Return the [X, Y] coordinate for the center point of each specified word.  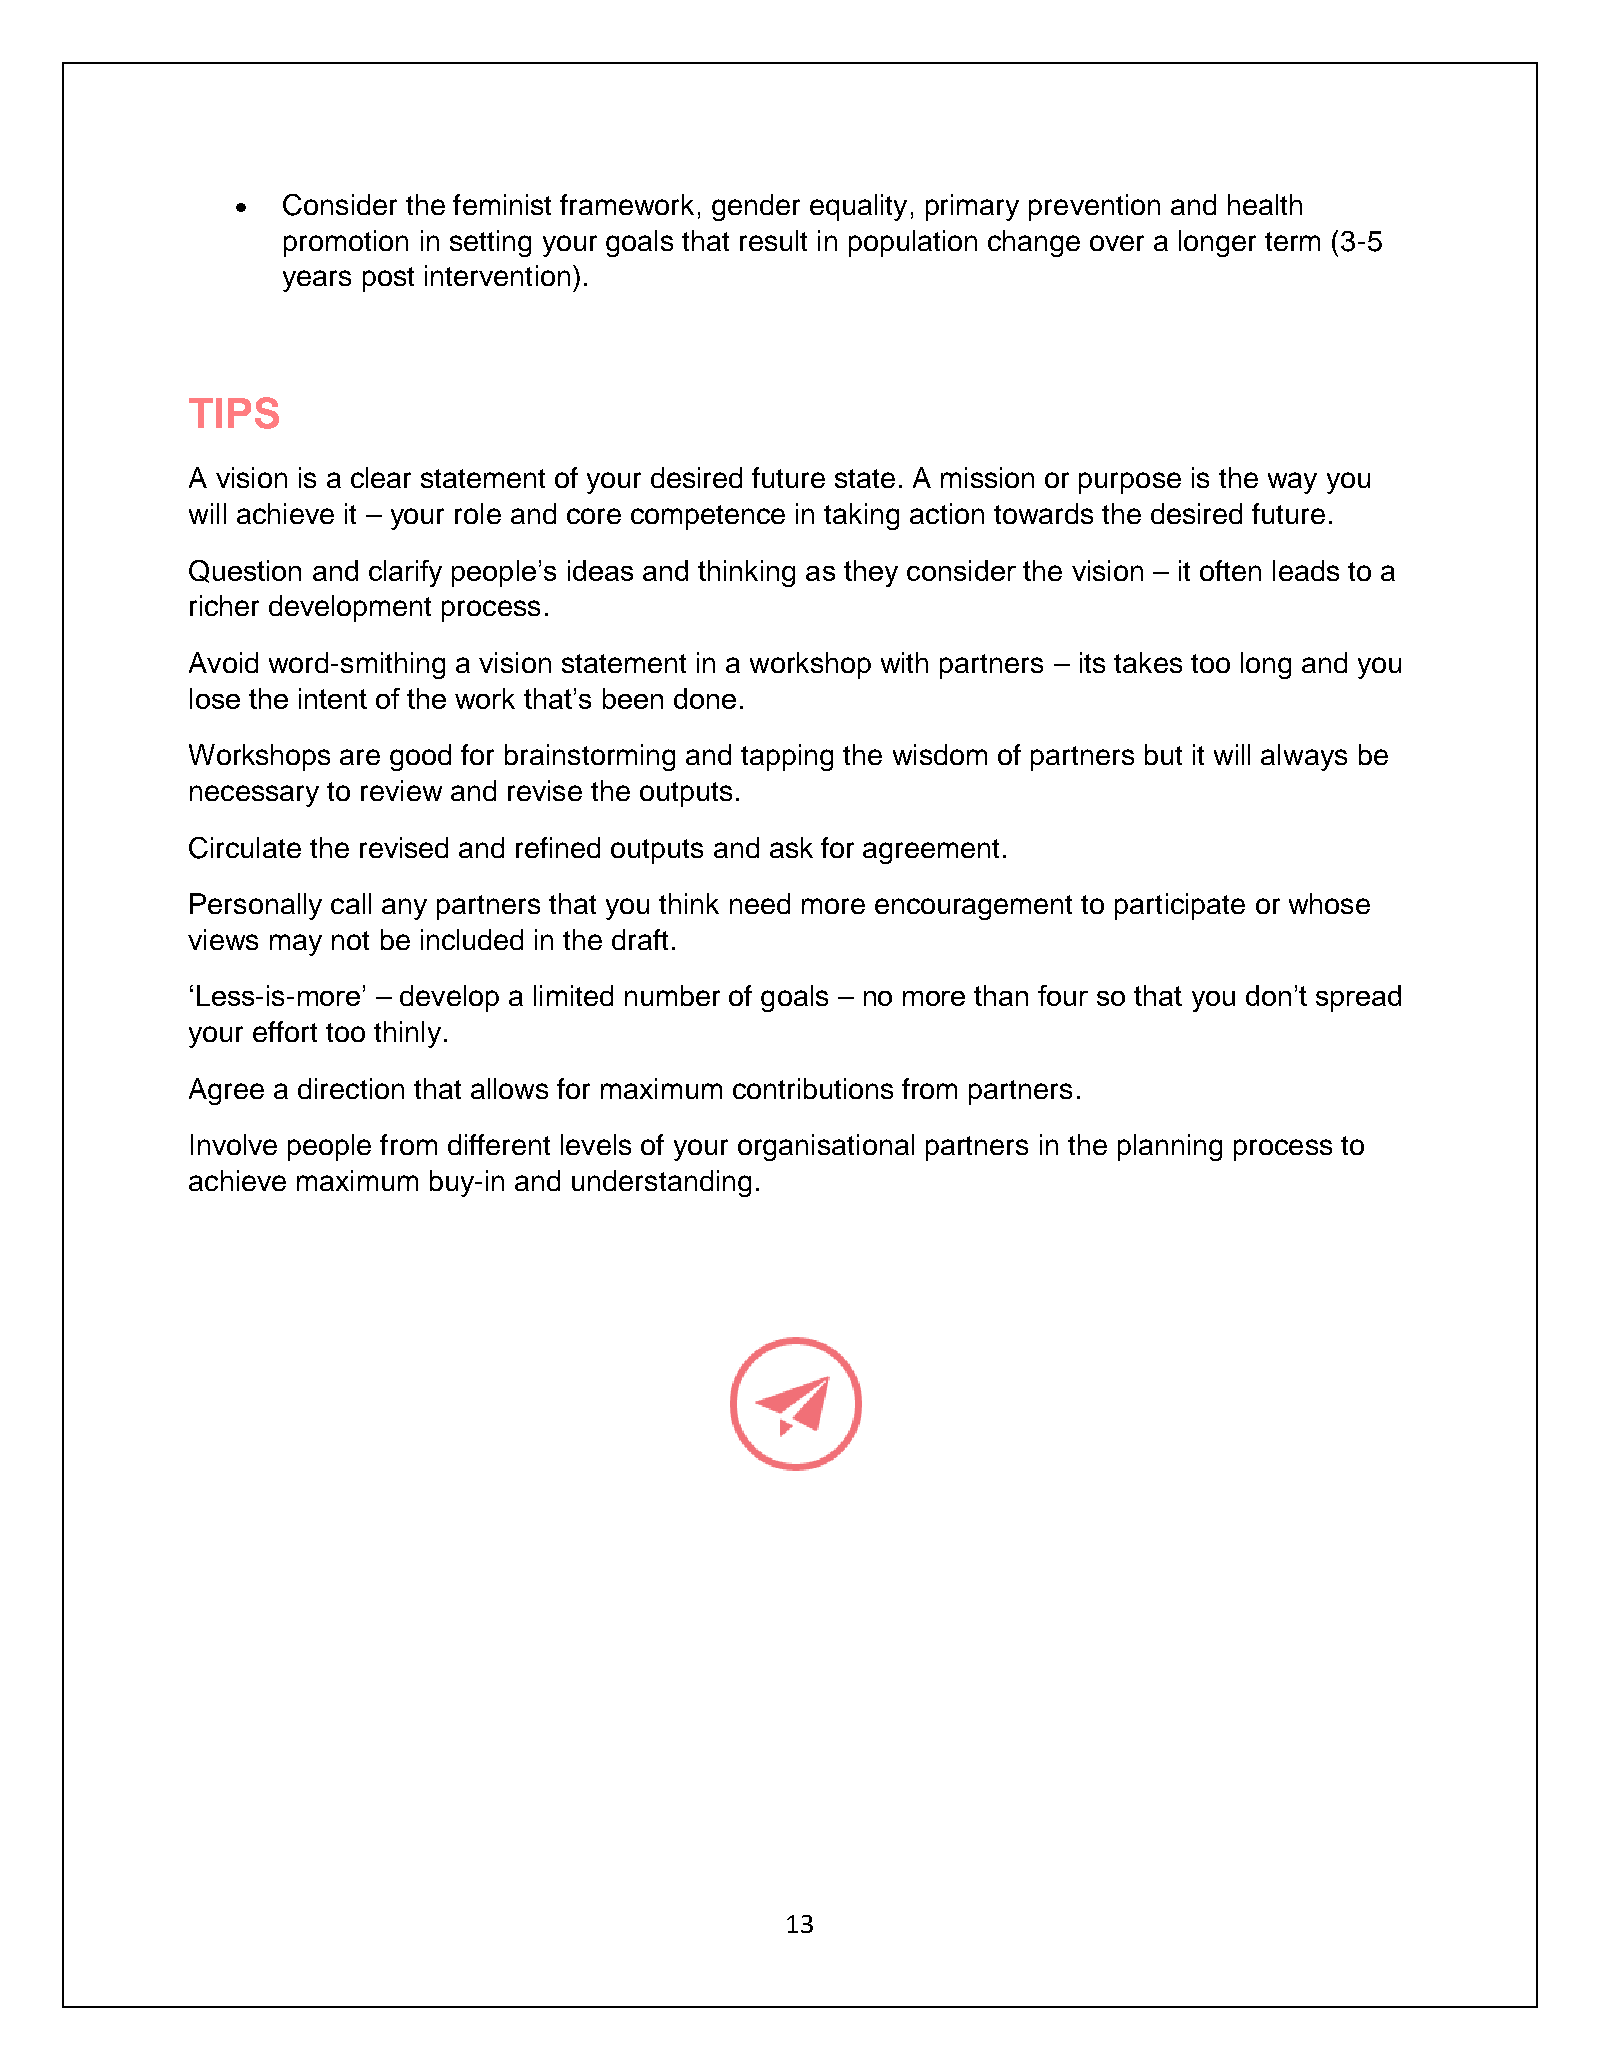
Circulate [245, 848]
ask [791, 847]
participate [1180, 906]
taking [861, 516]
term [1292, 241]
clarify [405, 573]
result [773, 240]
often [1230, 570]
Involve [234, 1144]
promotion [346, 243]
